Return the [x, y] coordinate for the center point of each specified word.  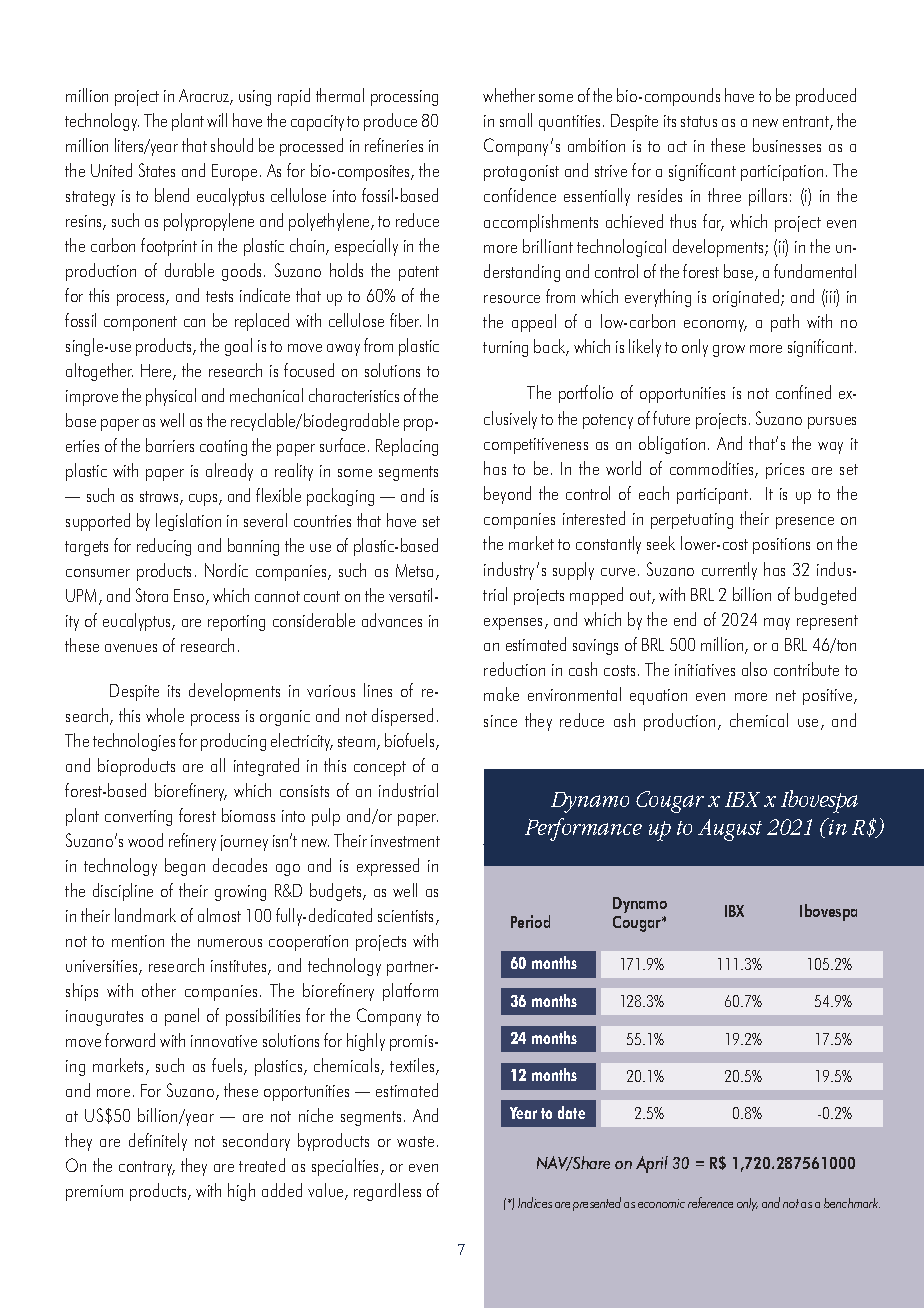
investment [405, 841]
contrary [147, 1168]
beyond [507, 495]
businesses [787, 145]
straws [160, 498]
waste [415, 1141]
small [516, 120]
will [217, 120]
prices [785, 471]
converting [138, 818]
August [730, 830]
